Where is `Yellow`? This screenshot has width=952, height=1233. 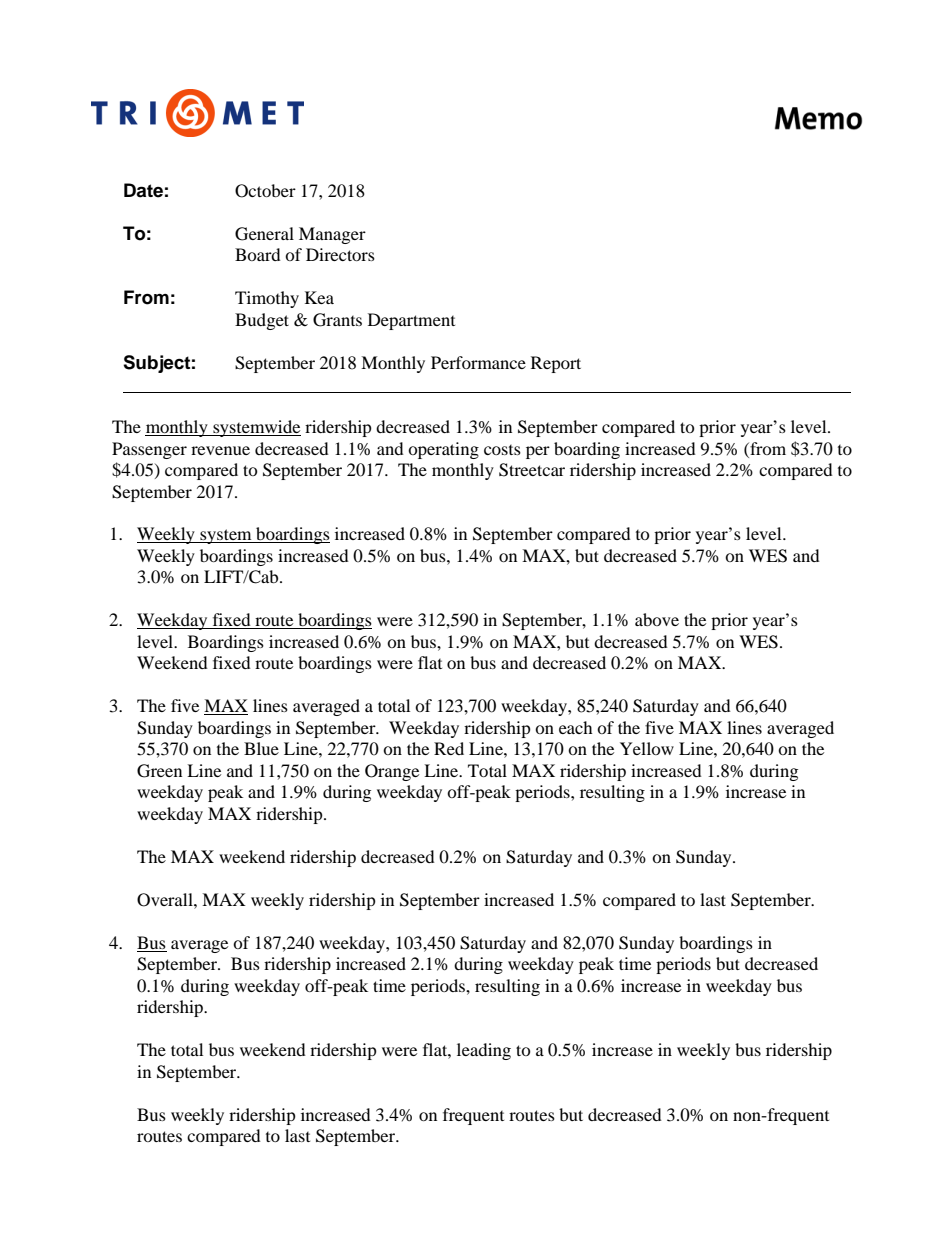
Yellow is located at coordinates (647, 748).
